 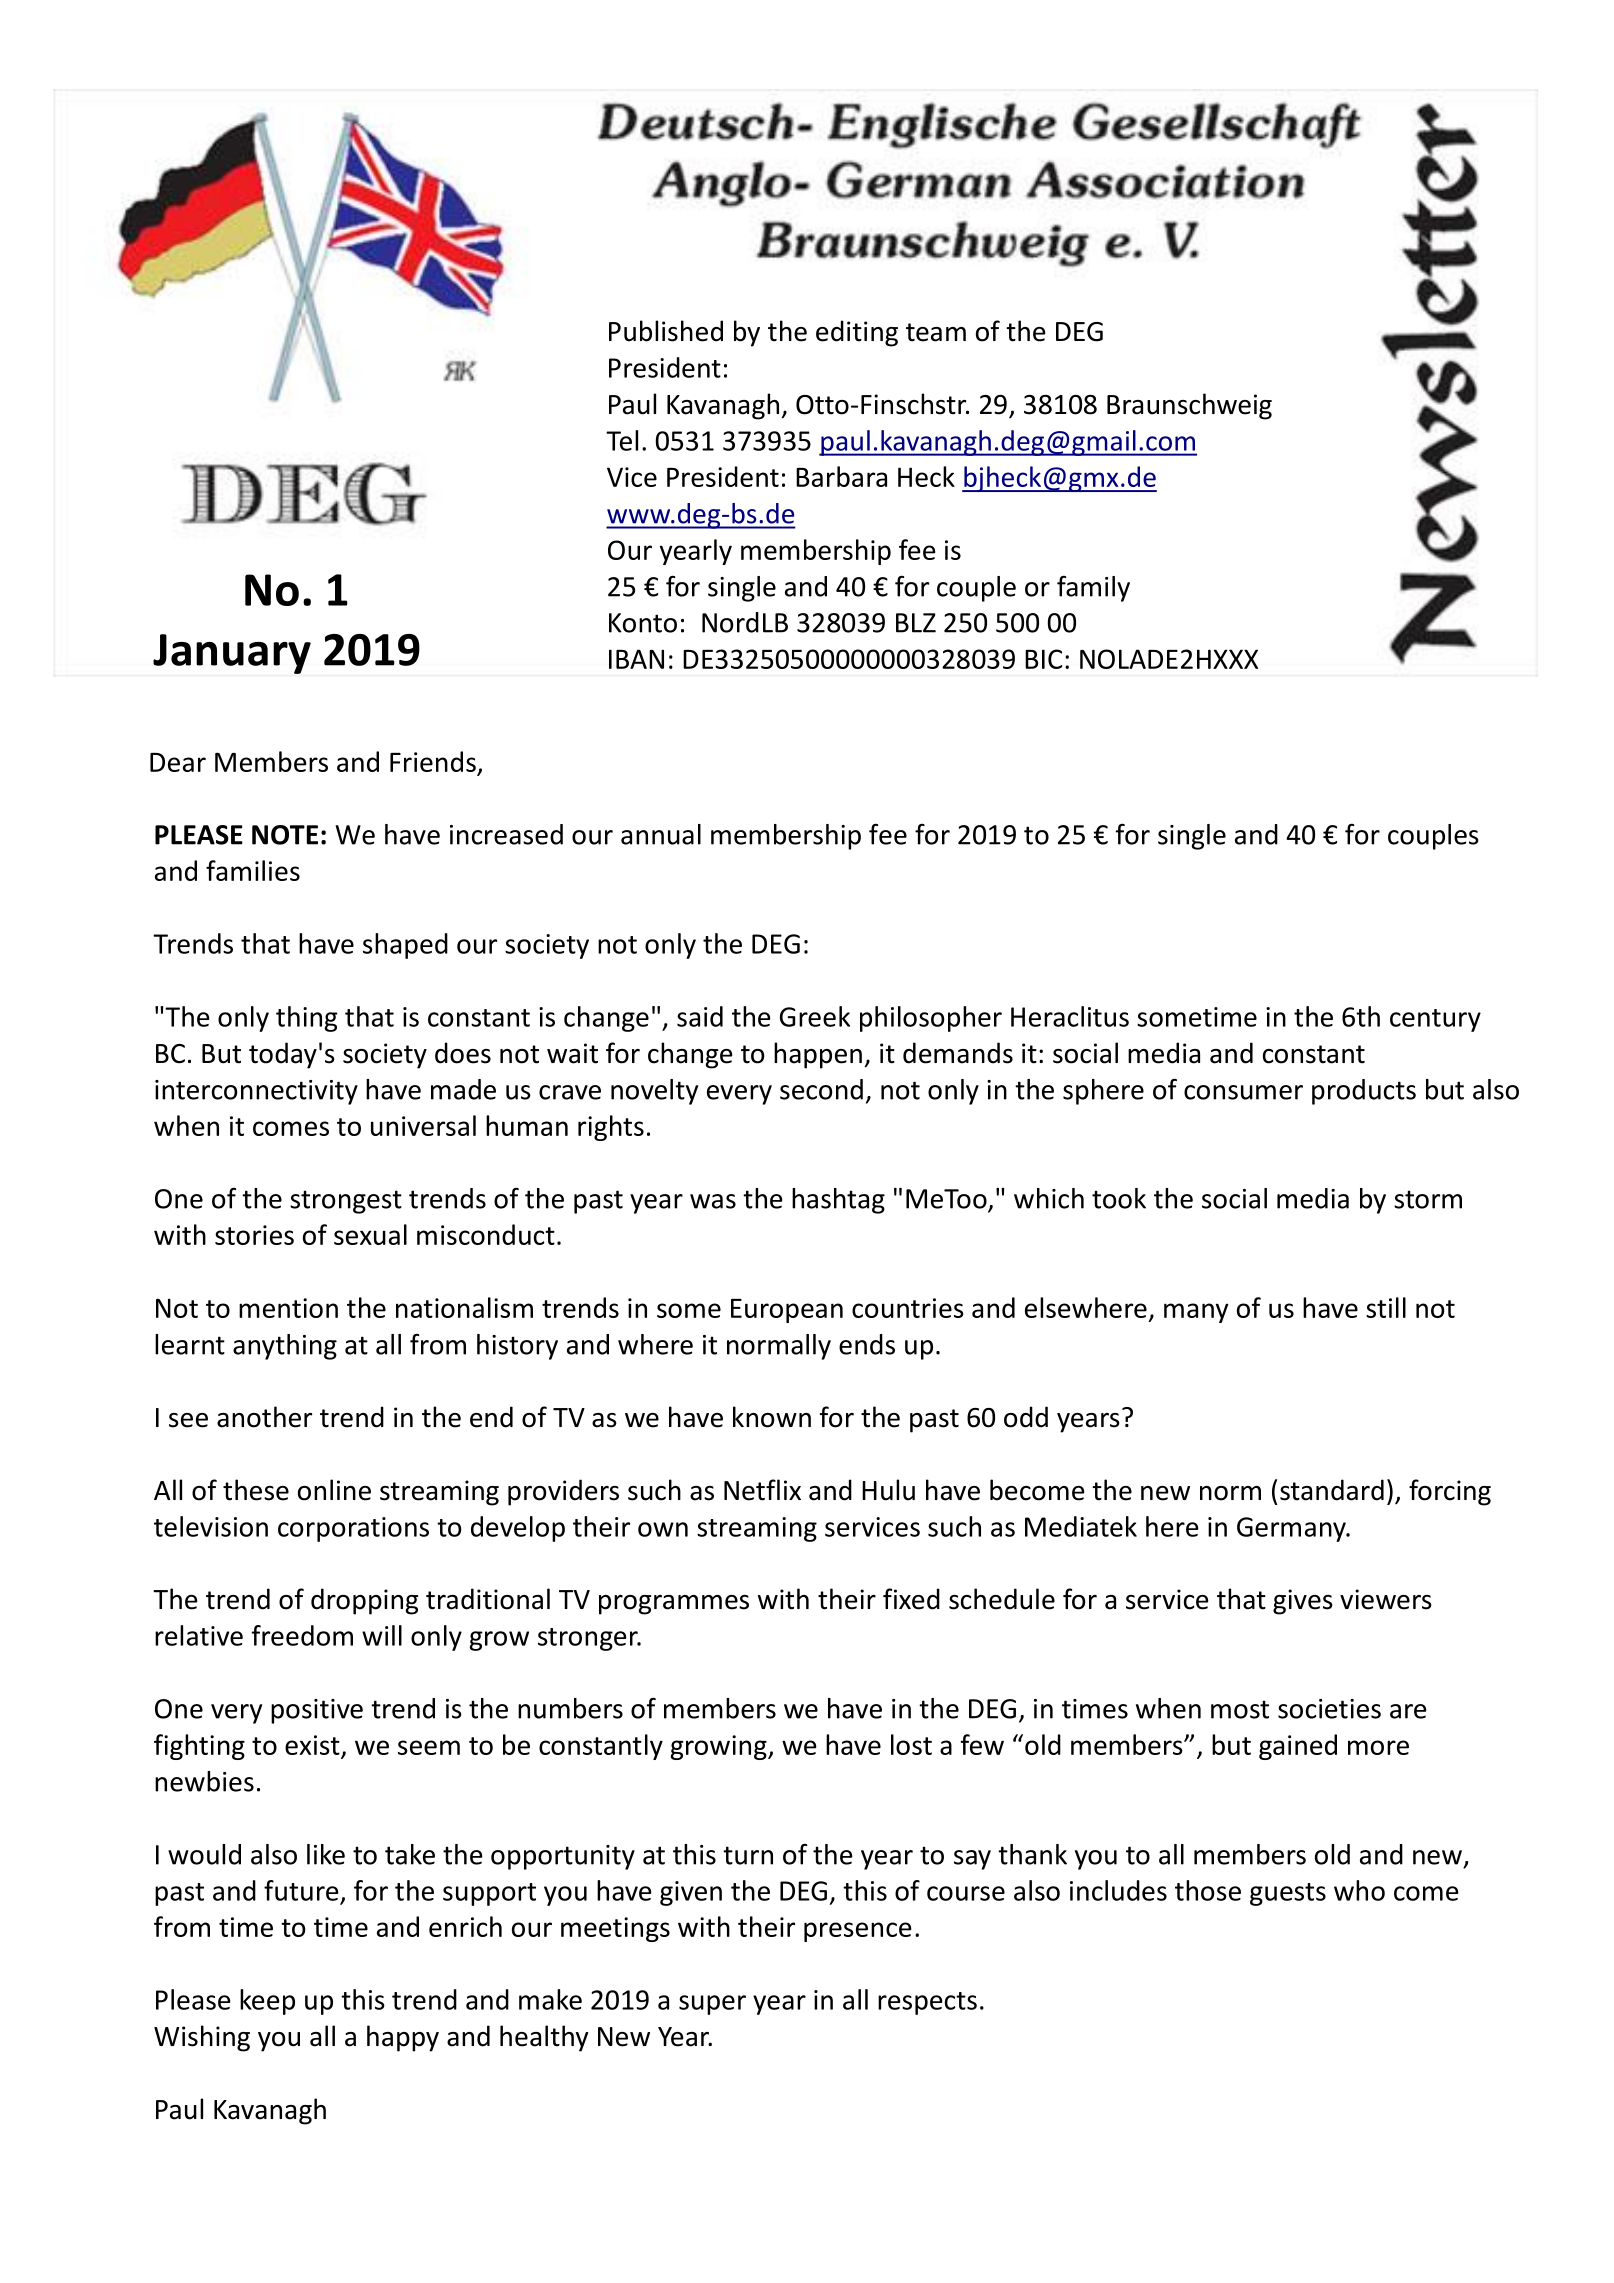 I want to click on gives, so click(x=1303, y=1602).
